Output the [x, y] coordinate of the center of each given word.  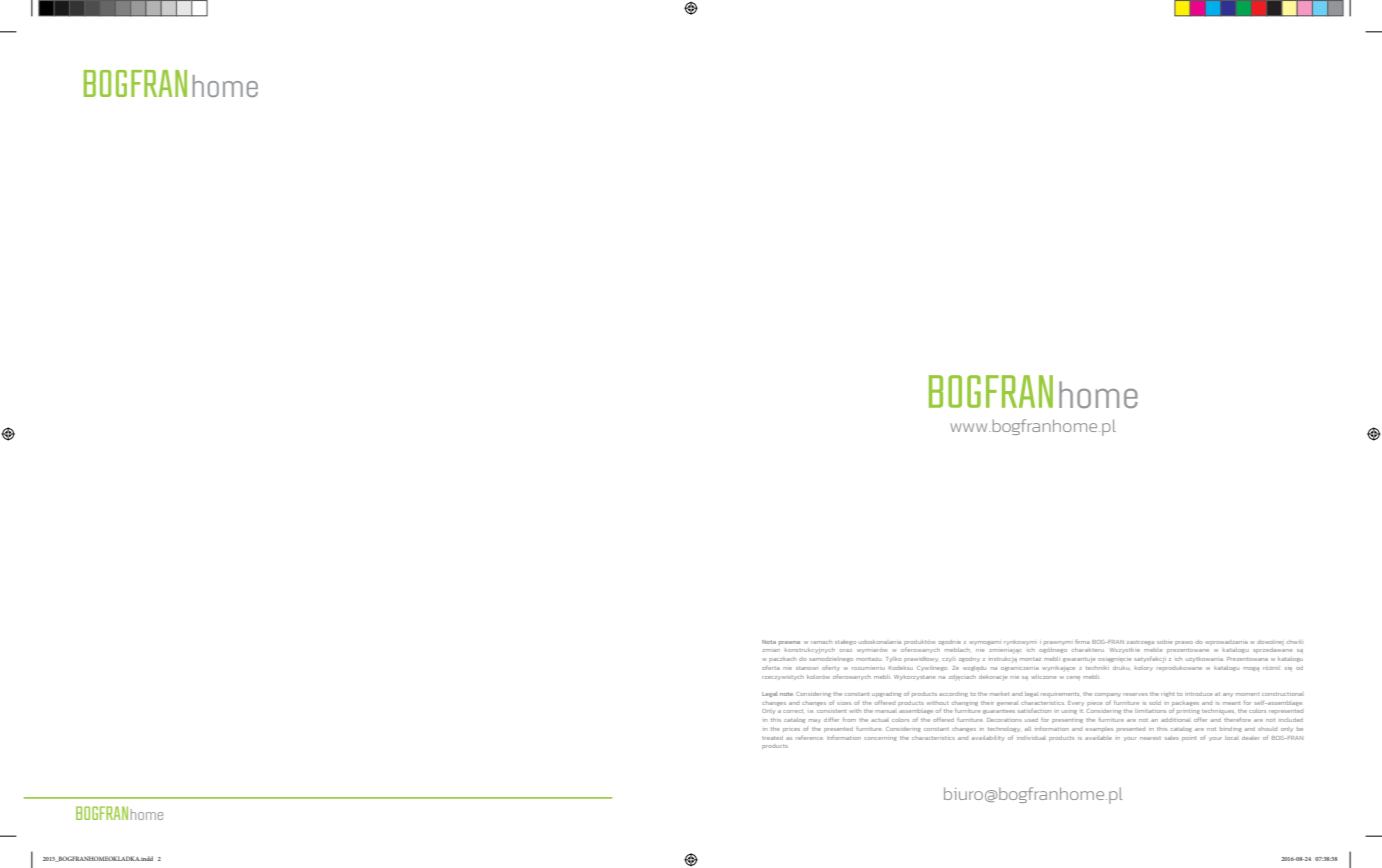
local [1232, 738]
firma [1082, 641]
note [786, 694]
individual [1031, 738]
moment [1248, 694]
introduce [1198, 694]
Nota [769, 642]
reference [809, 737]
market [1000, 694]
